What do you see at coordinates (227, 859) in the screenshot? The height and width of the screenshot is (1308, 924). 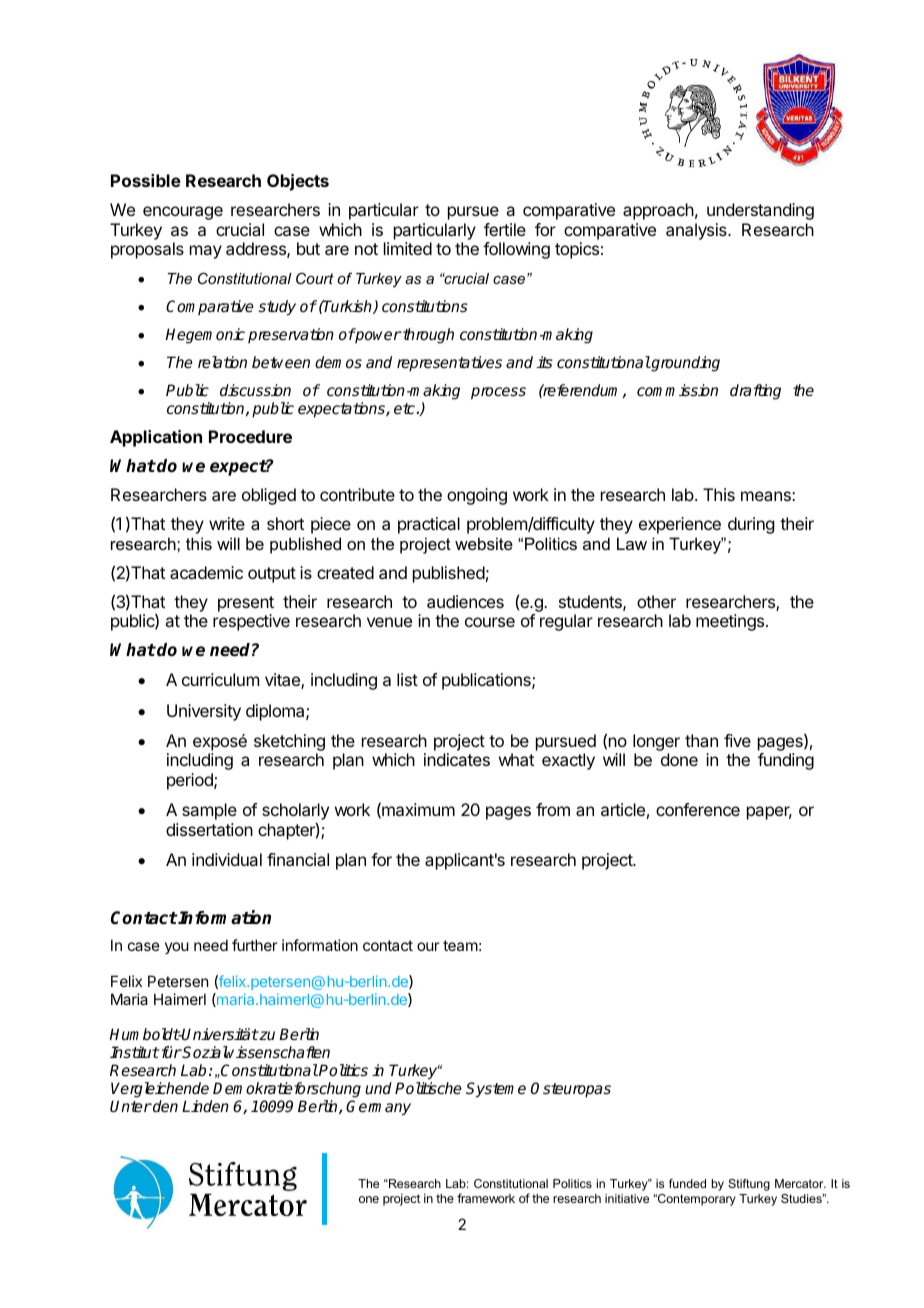 I see `individual` at bounding box center [227, 859].
